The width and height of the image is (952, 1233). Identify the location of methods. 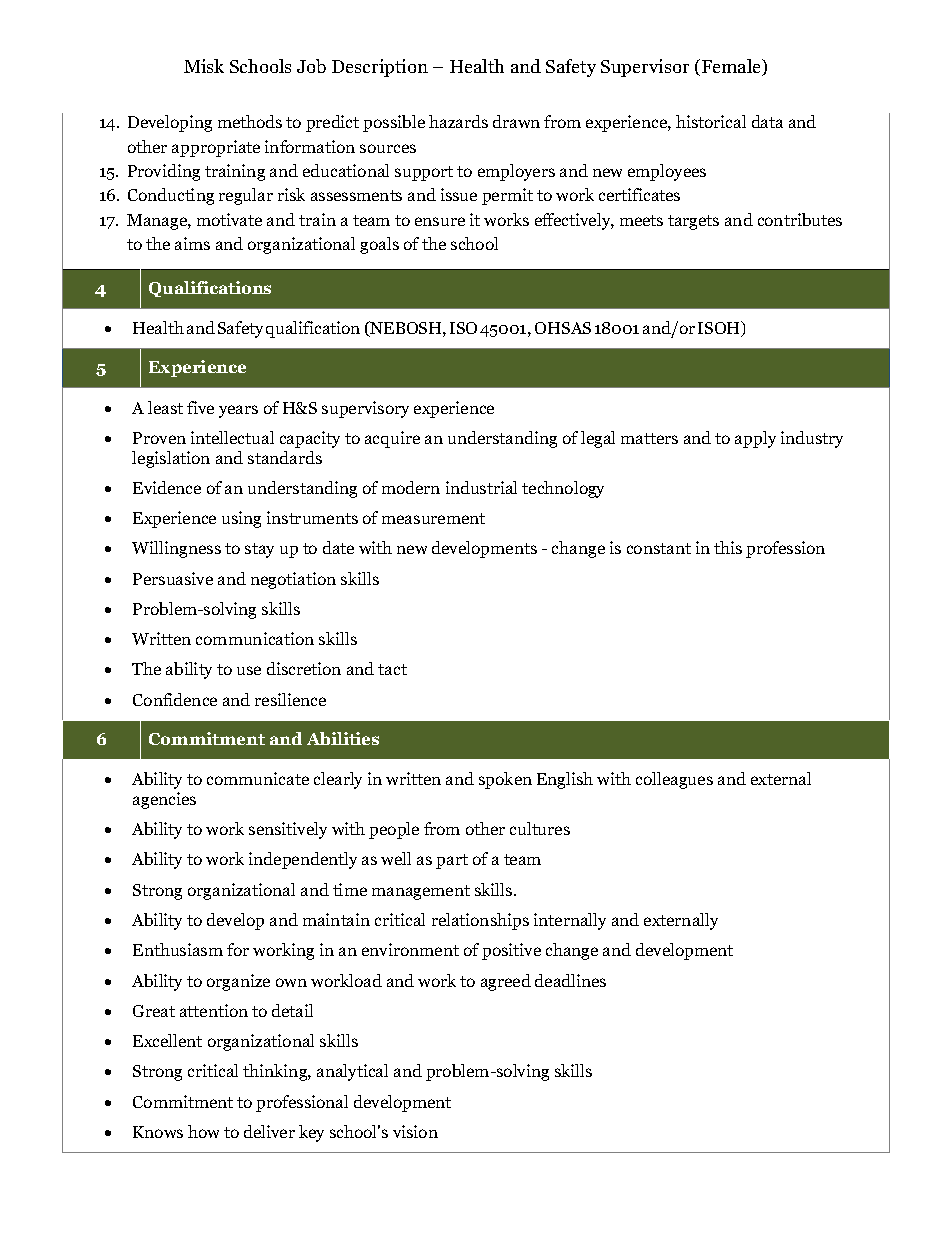
(250, 121).
